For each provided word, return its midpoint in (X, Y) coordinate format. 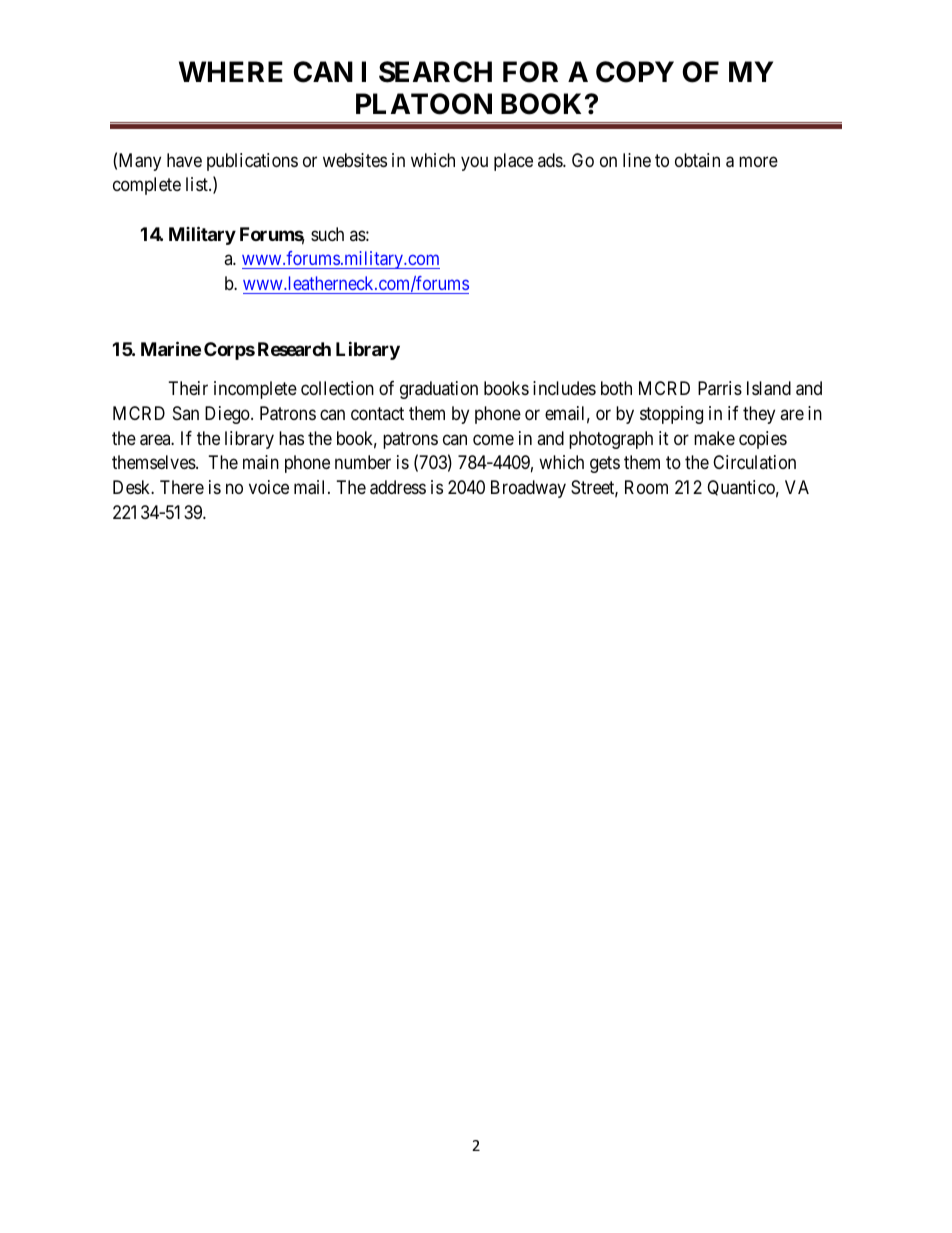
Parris (720, 388)
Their (188, 388)
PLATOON (424, 104)
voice (269, 487)
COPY (635, 72)
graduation (439, 390)
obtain (697, 160)
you (474, 163)
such (327, 234)
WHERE (231, 71)
